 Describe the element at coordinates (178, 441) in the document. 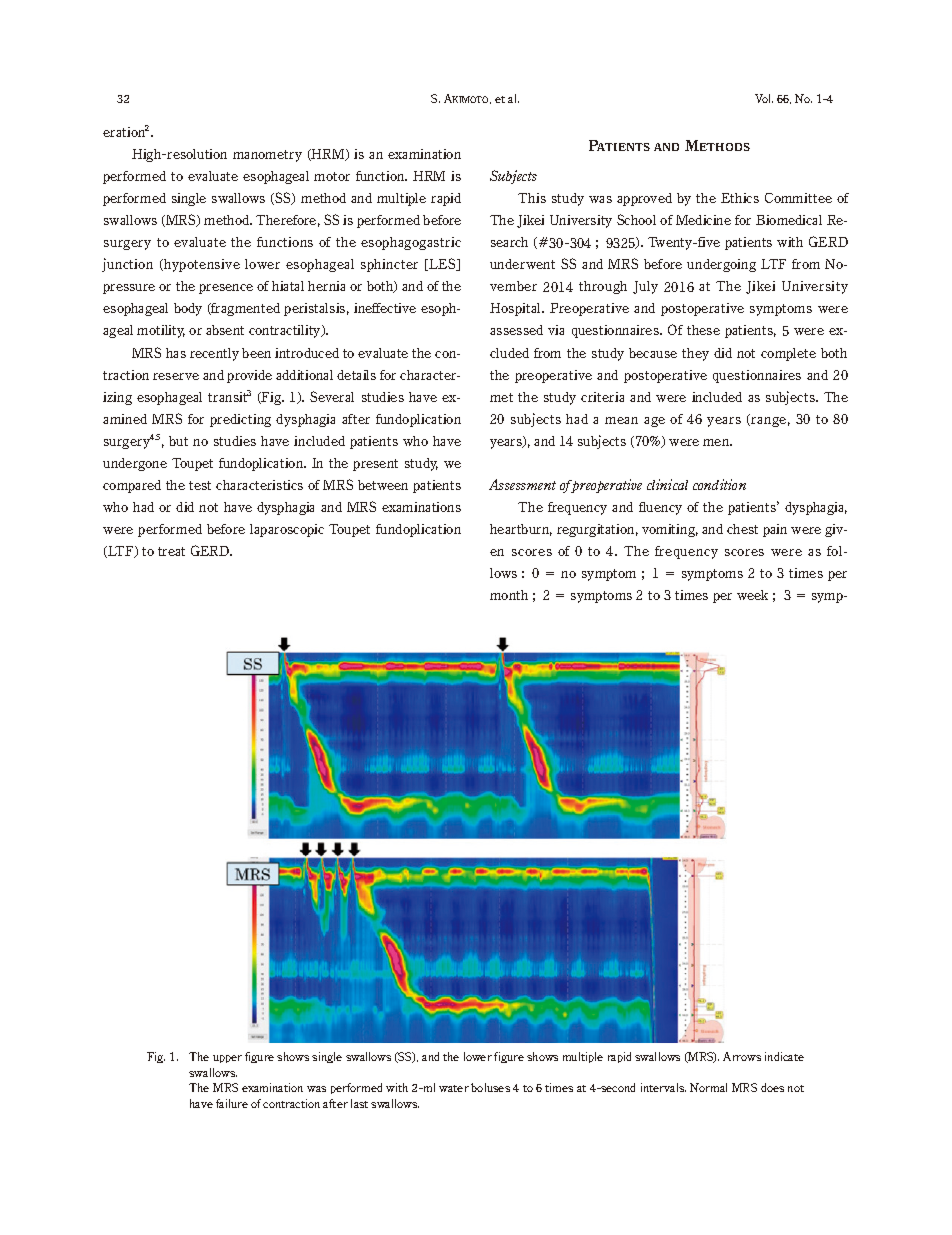

I see `but` at that location.
